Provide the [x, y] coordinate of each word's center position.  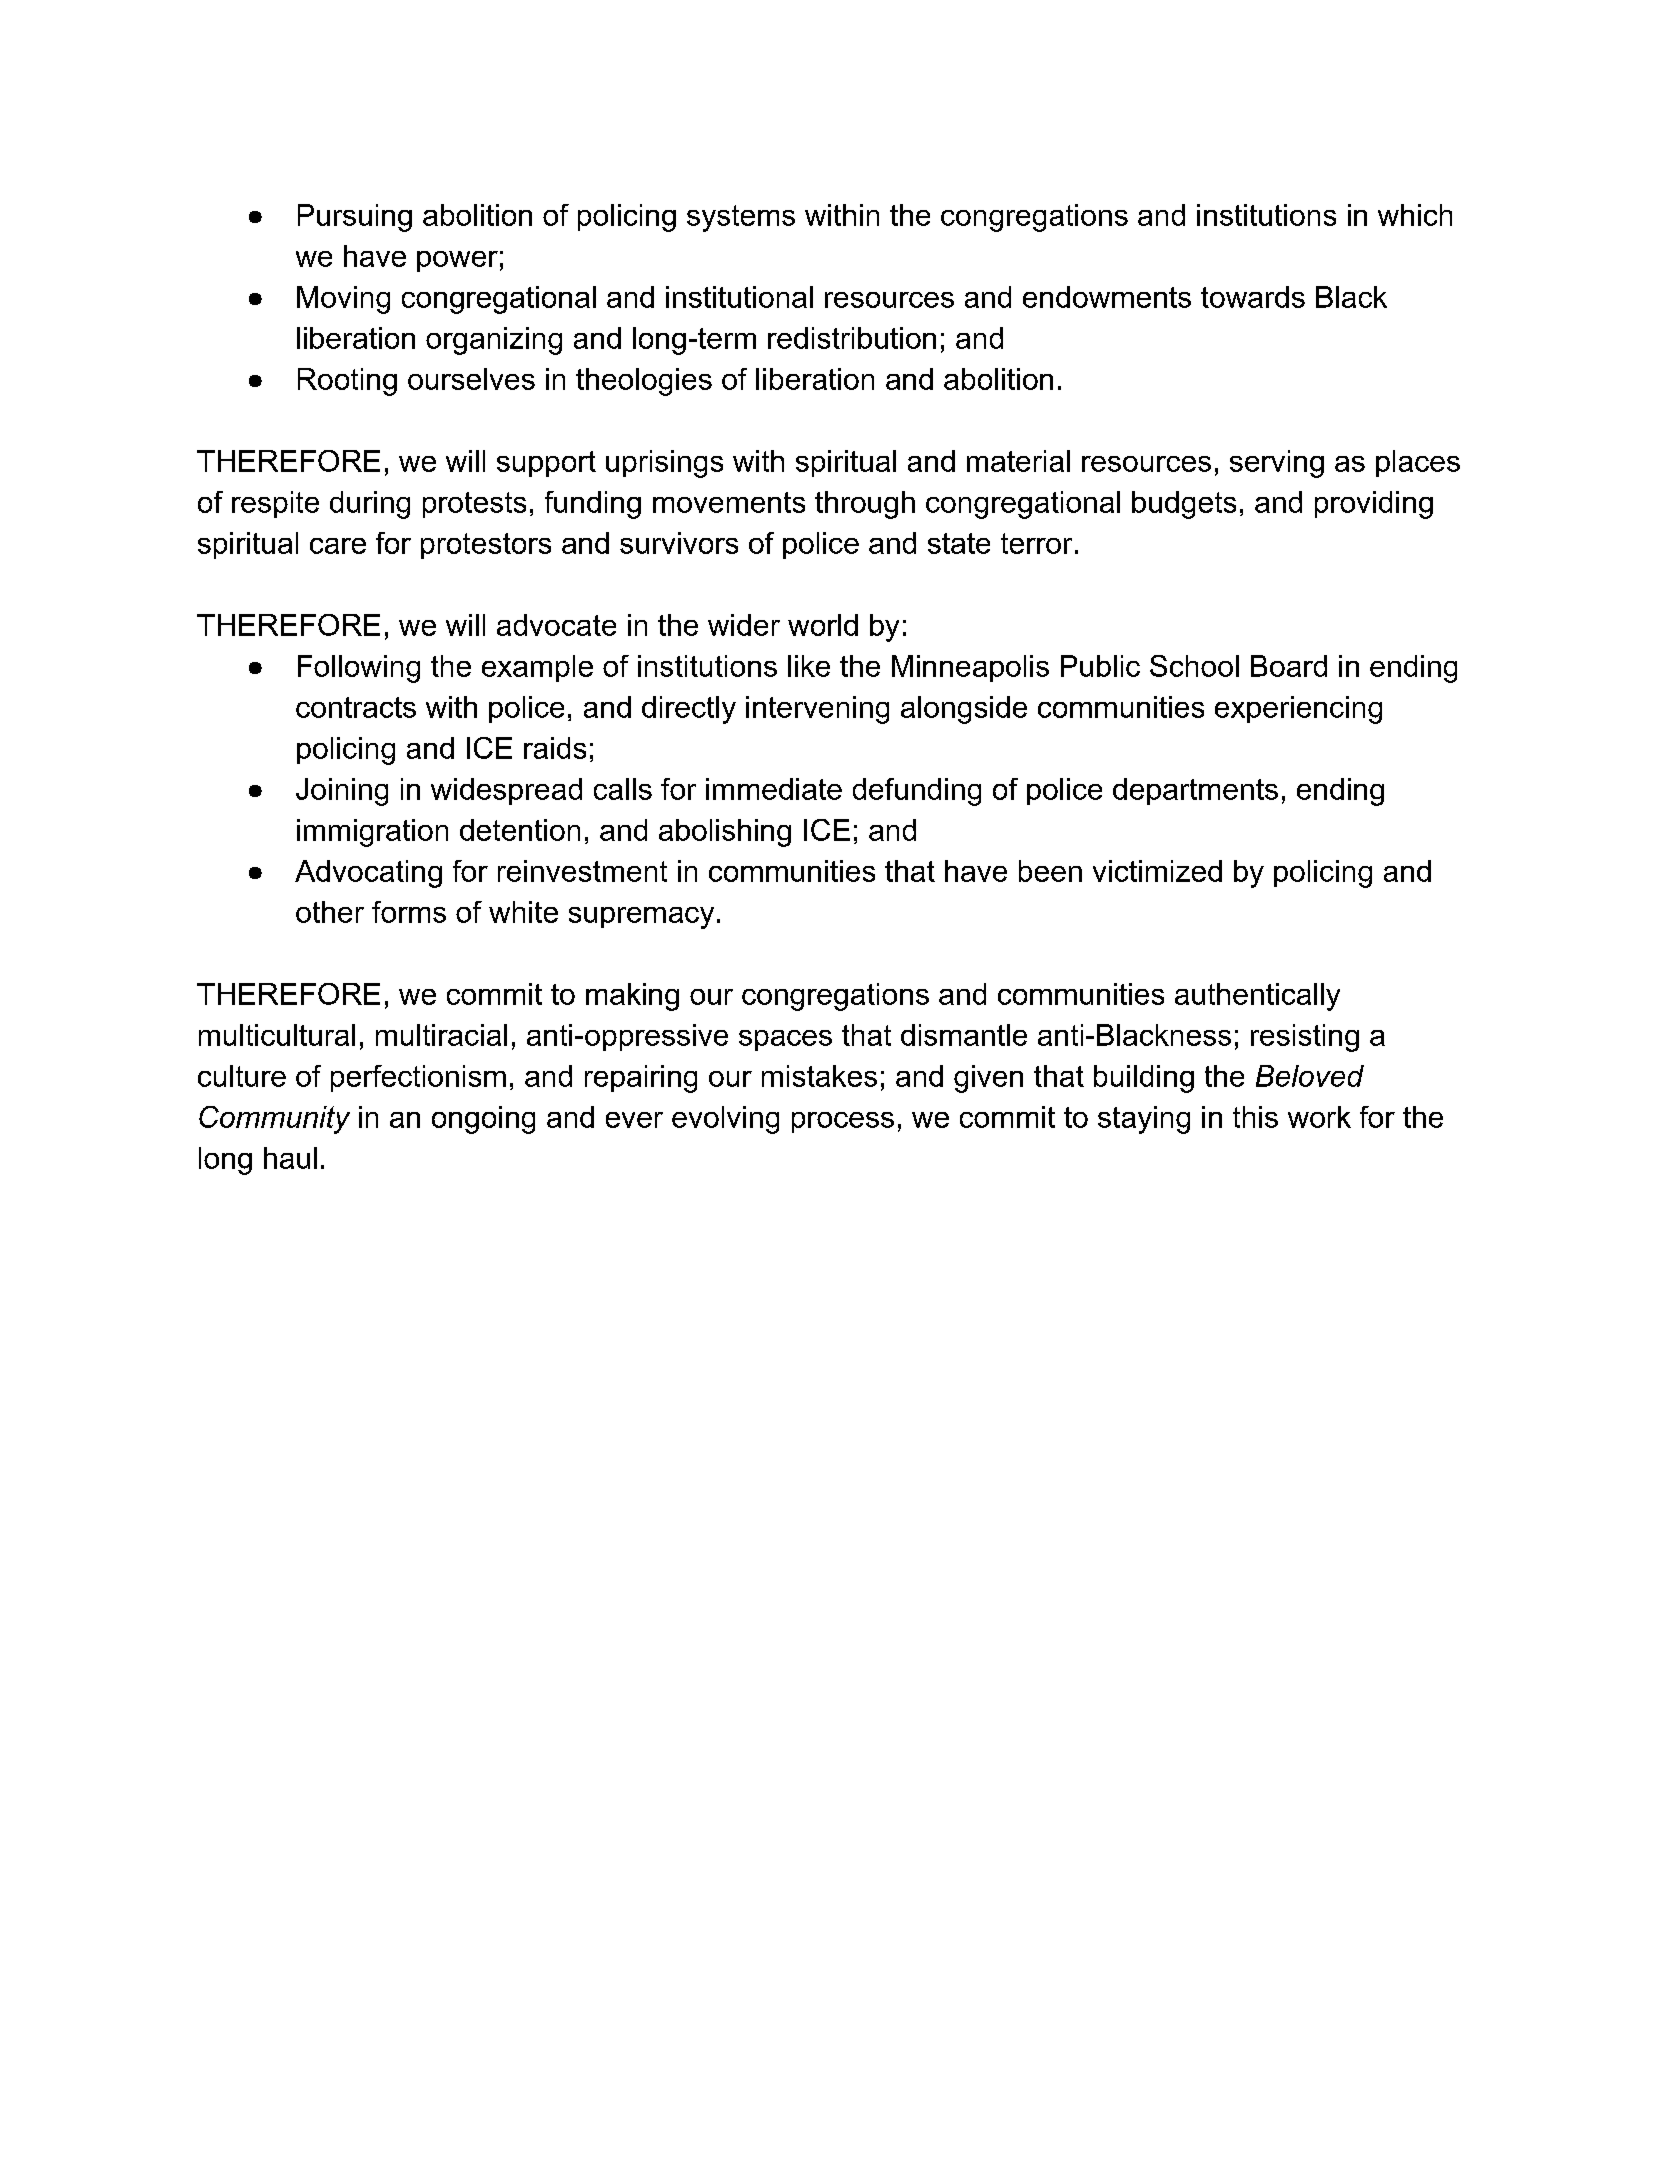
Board [1289, 666]
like [809, 666]
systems [741, 218]
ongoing [483, 1120]
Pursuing [355, 218]
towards [1253, 297]
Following [359, 669]
